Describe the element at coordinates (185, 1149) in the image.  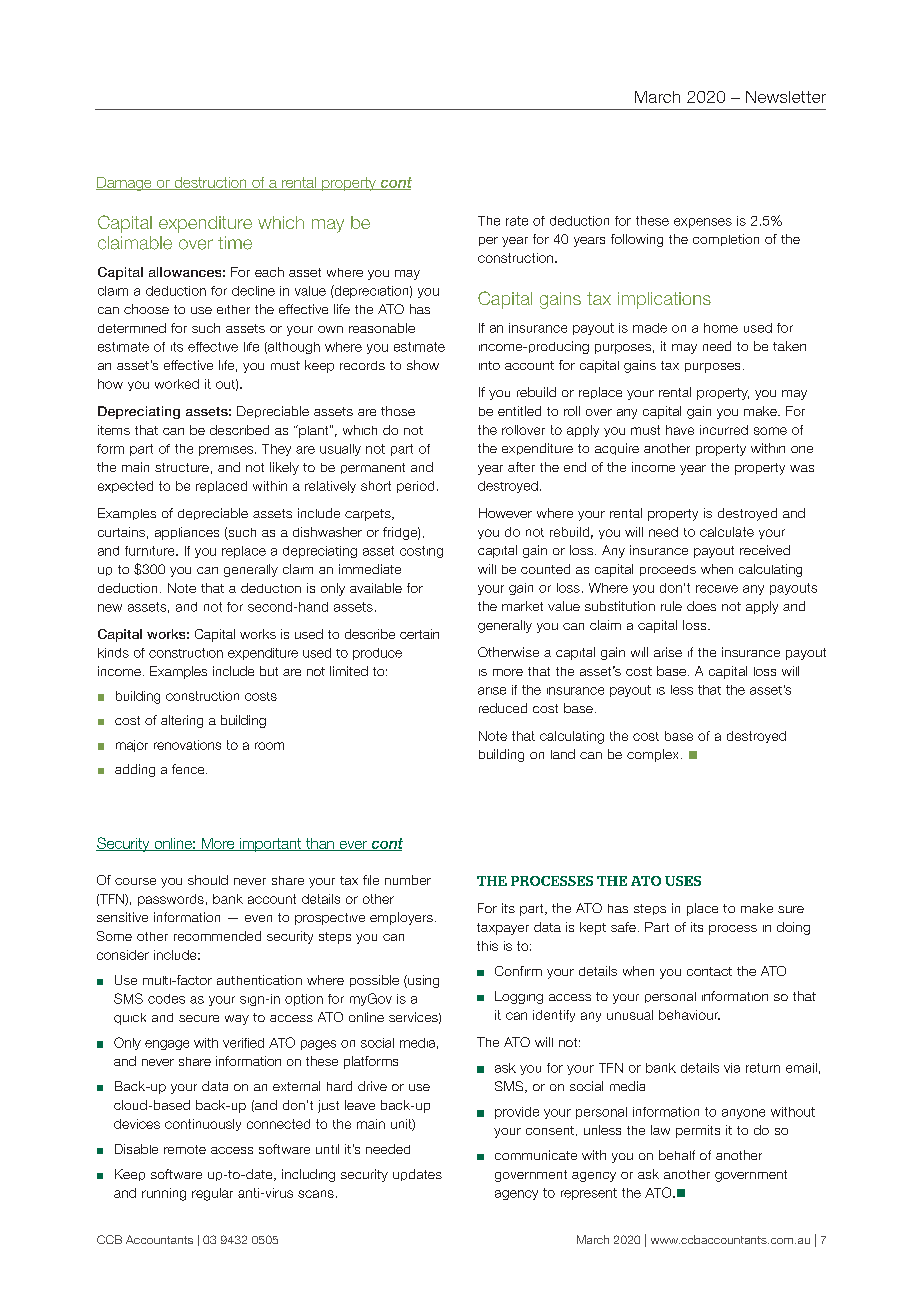
I see `remote` at that location.
